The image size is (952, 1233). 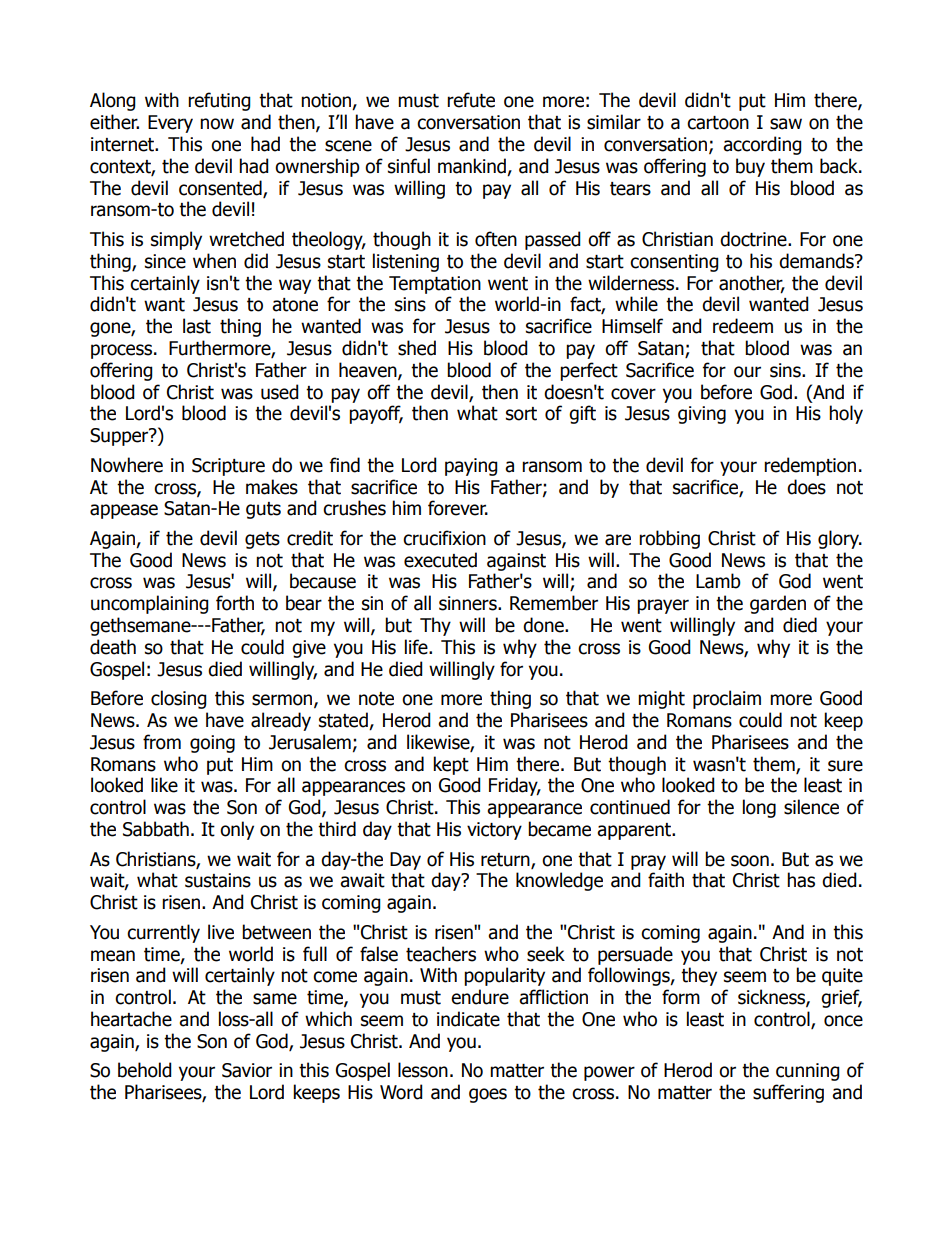 What do you see at coordinates (247, 1070) in the document?
I see `Savior` at bounding box center [247, 1070].
